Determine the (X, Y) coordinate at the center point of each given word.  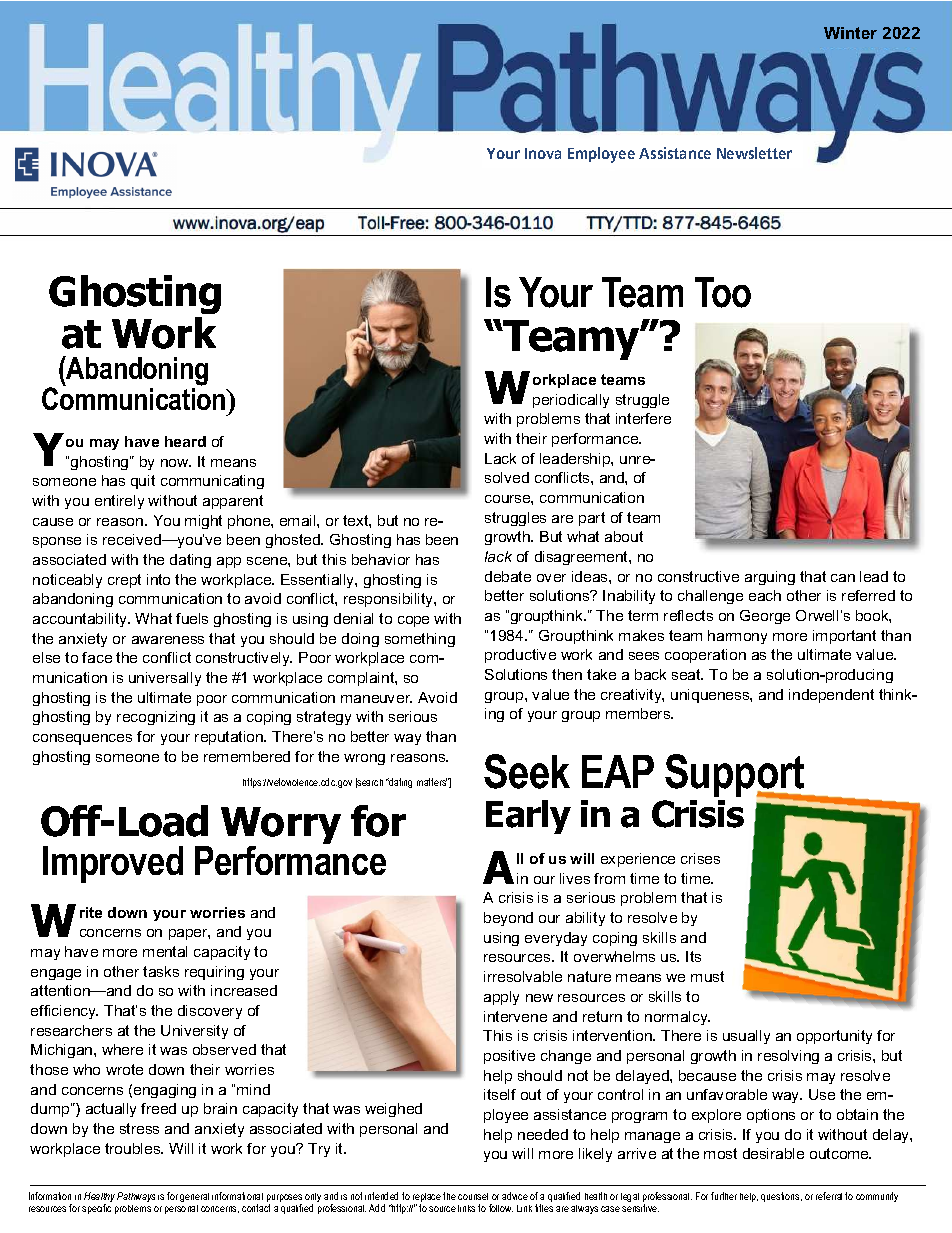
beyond (508, 919)
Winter (850, 33)
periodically (571, 401)
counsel (473, 1196)
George (765, 617)
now (176, 463)
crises (700, 858)
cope (413, 621)
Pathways (136, 1197)
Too (723, 292)
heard (185, 441)
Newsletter (754, 153)
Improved (113, 864)
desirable (773, 1153)
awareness (168, 640)
